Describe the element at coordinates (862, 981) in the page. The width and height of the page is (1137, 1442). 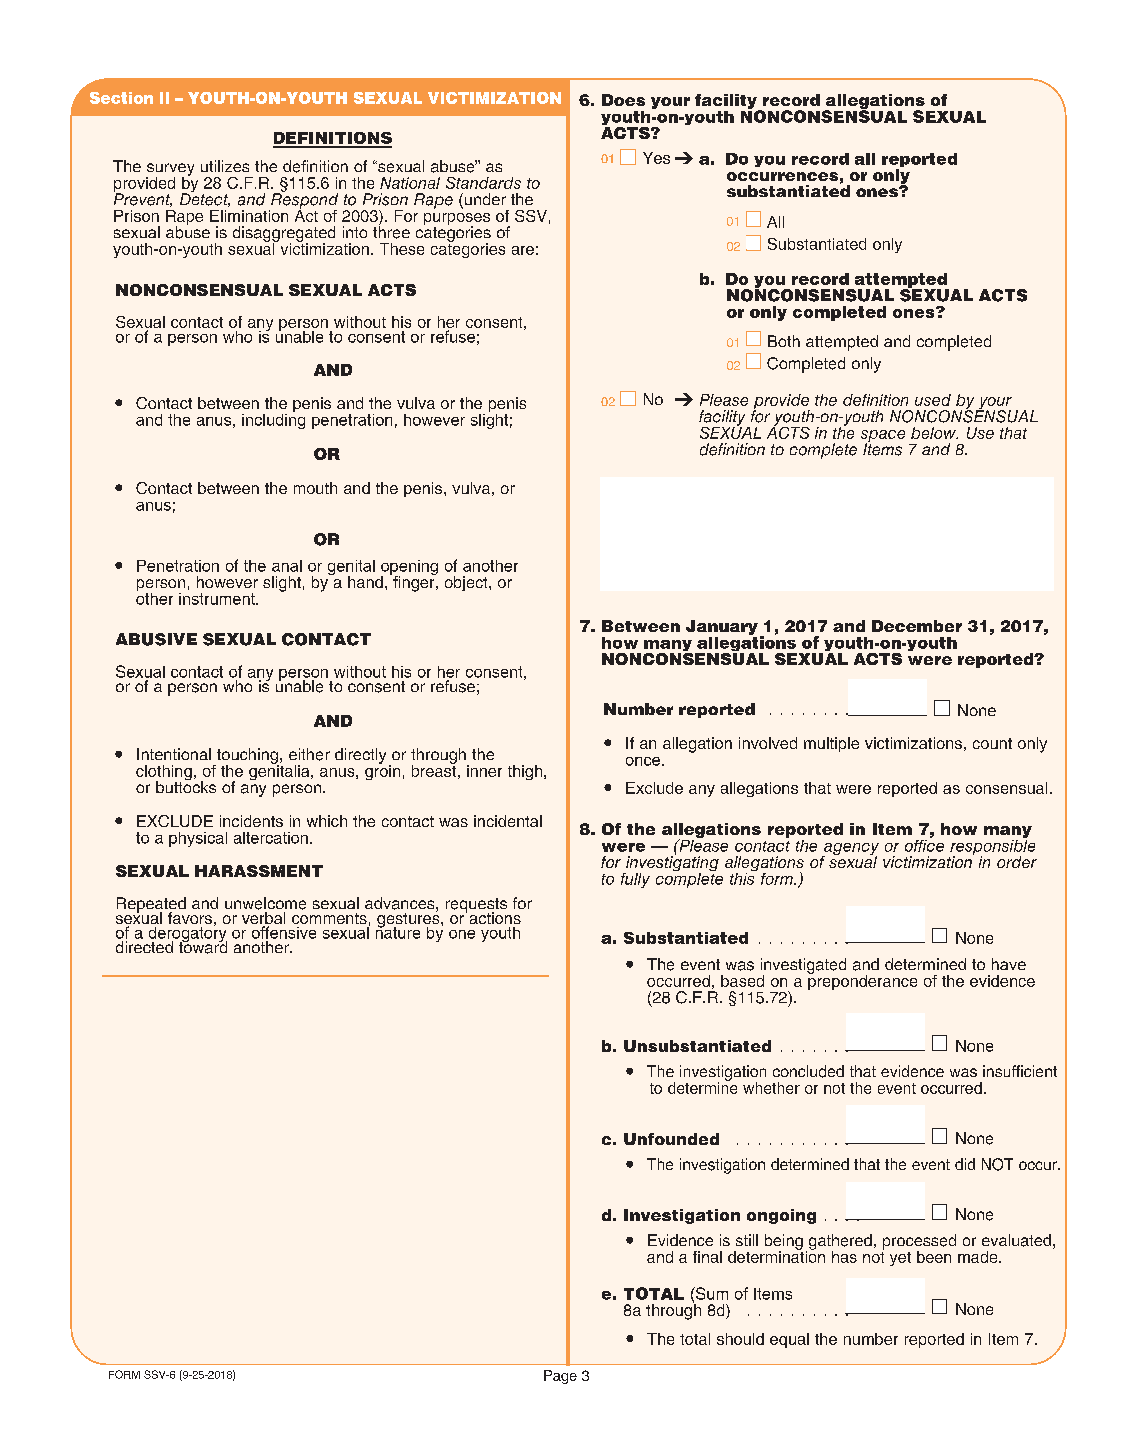
I see `preponderance` at that location.
